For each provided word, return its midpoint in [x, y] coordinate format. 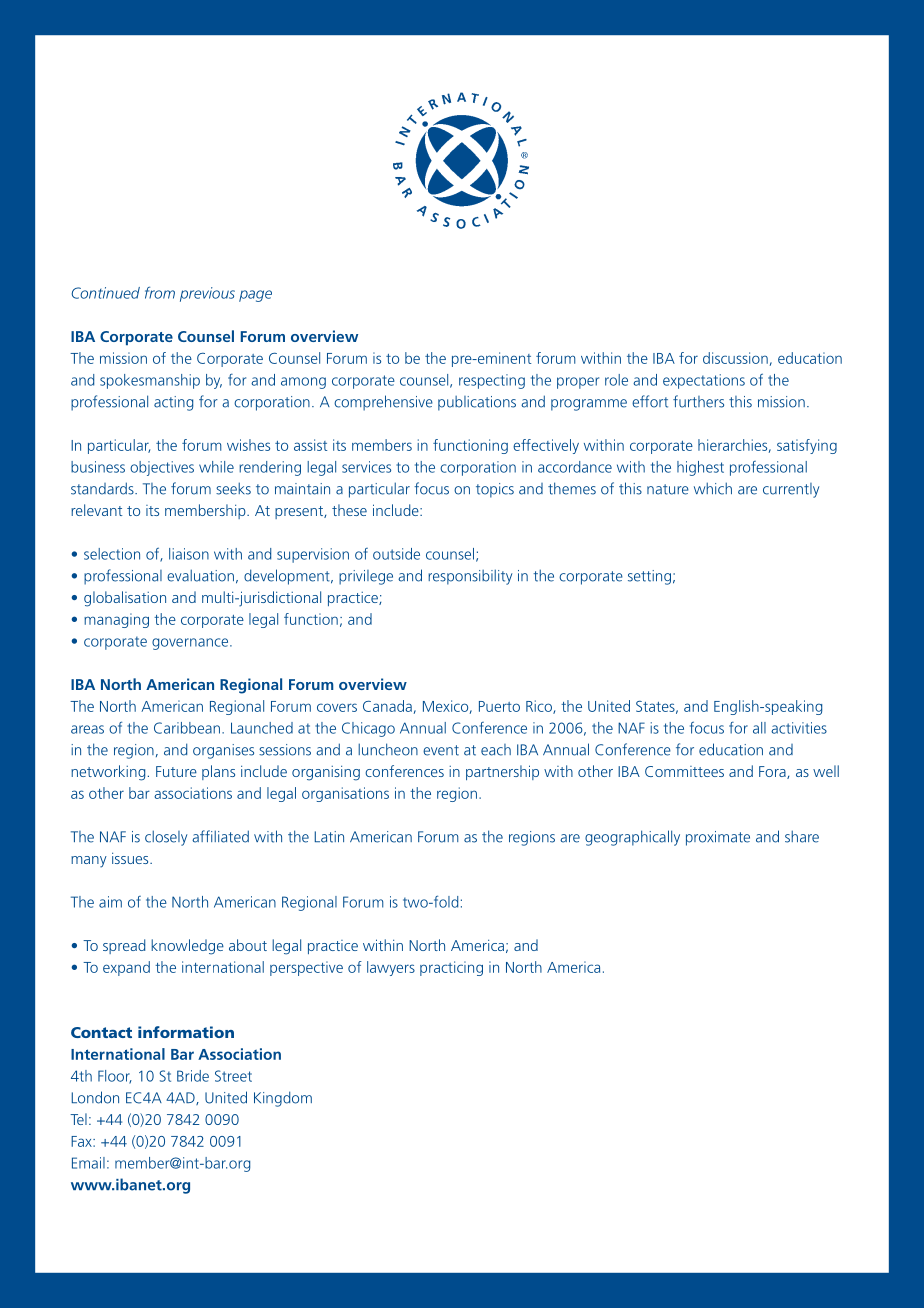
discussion [735, 358]
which [713, 488]
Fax [82, 1141]
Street [233, 1076]
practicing [451, 968]
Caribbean [187, 728]
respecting [492, 381]
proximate [718, 838]
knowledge [187, 947]
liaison [189, 554]
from [160, 292]
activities [799, 728]
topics [495, 490]
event [441, 750]
